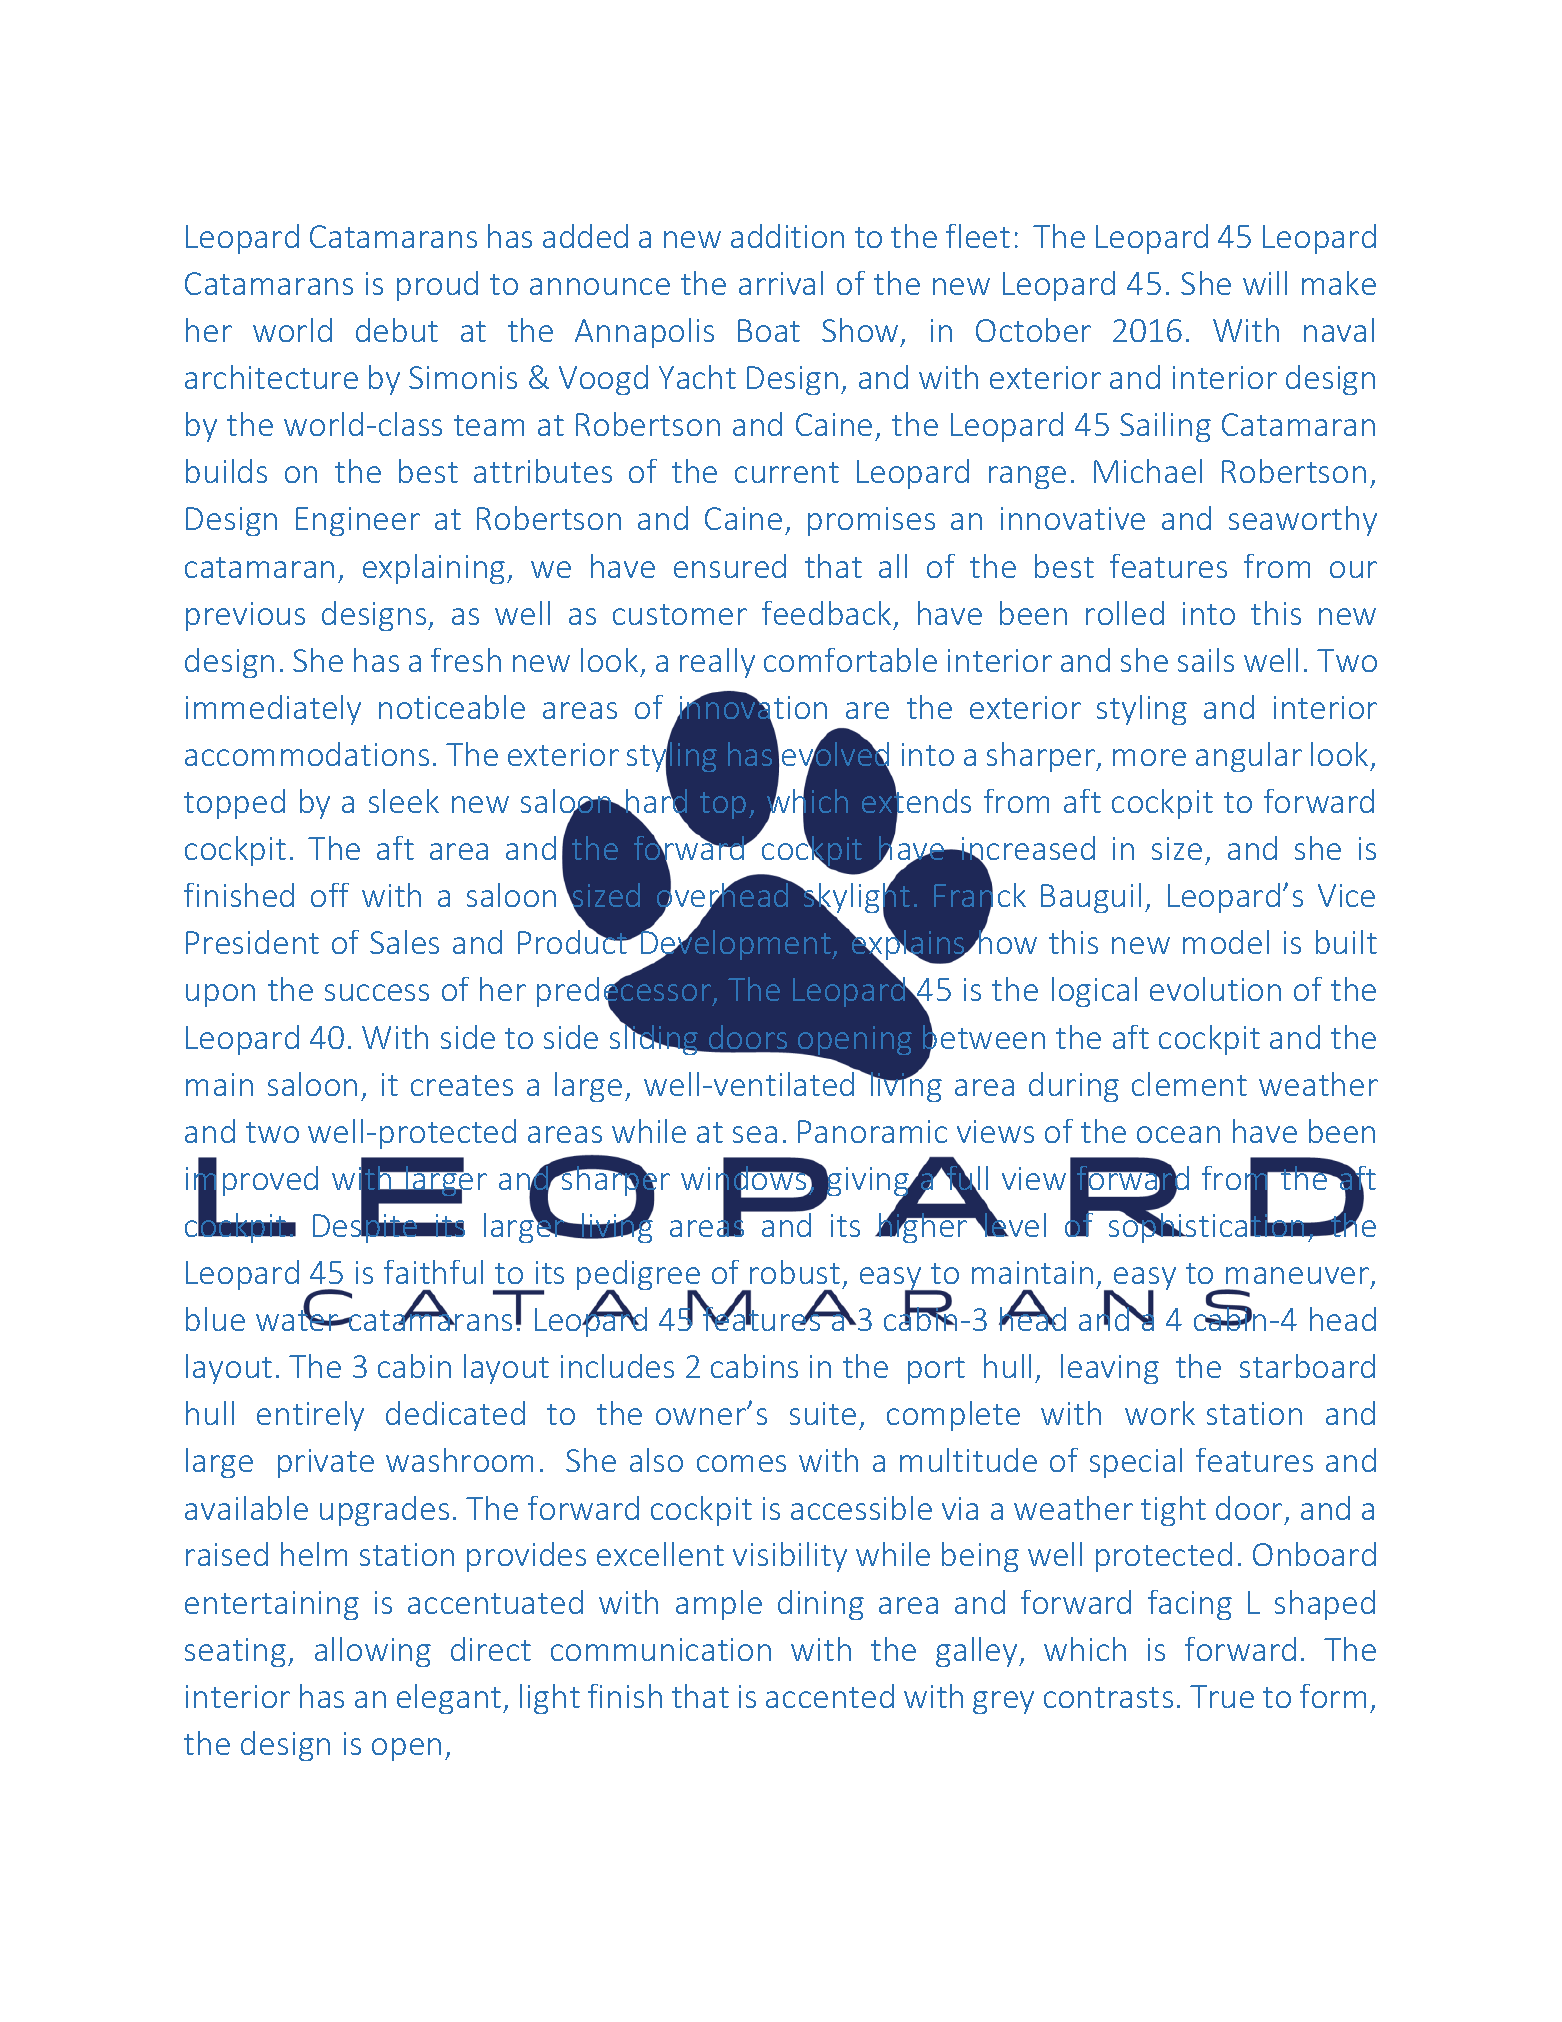  What do you see at coordinates (245, 616) in the screenshot?
I see `previous` at bounding box center [245, 616].
